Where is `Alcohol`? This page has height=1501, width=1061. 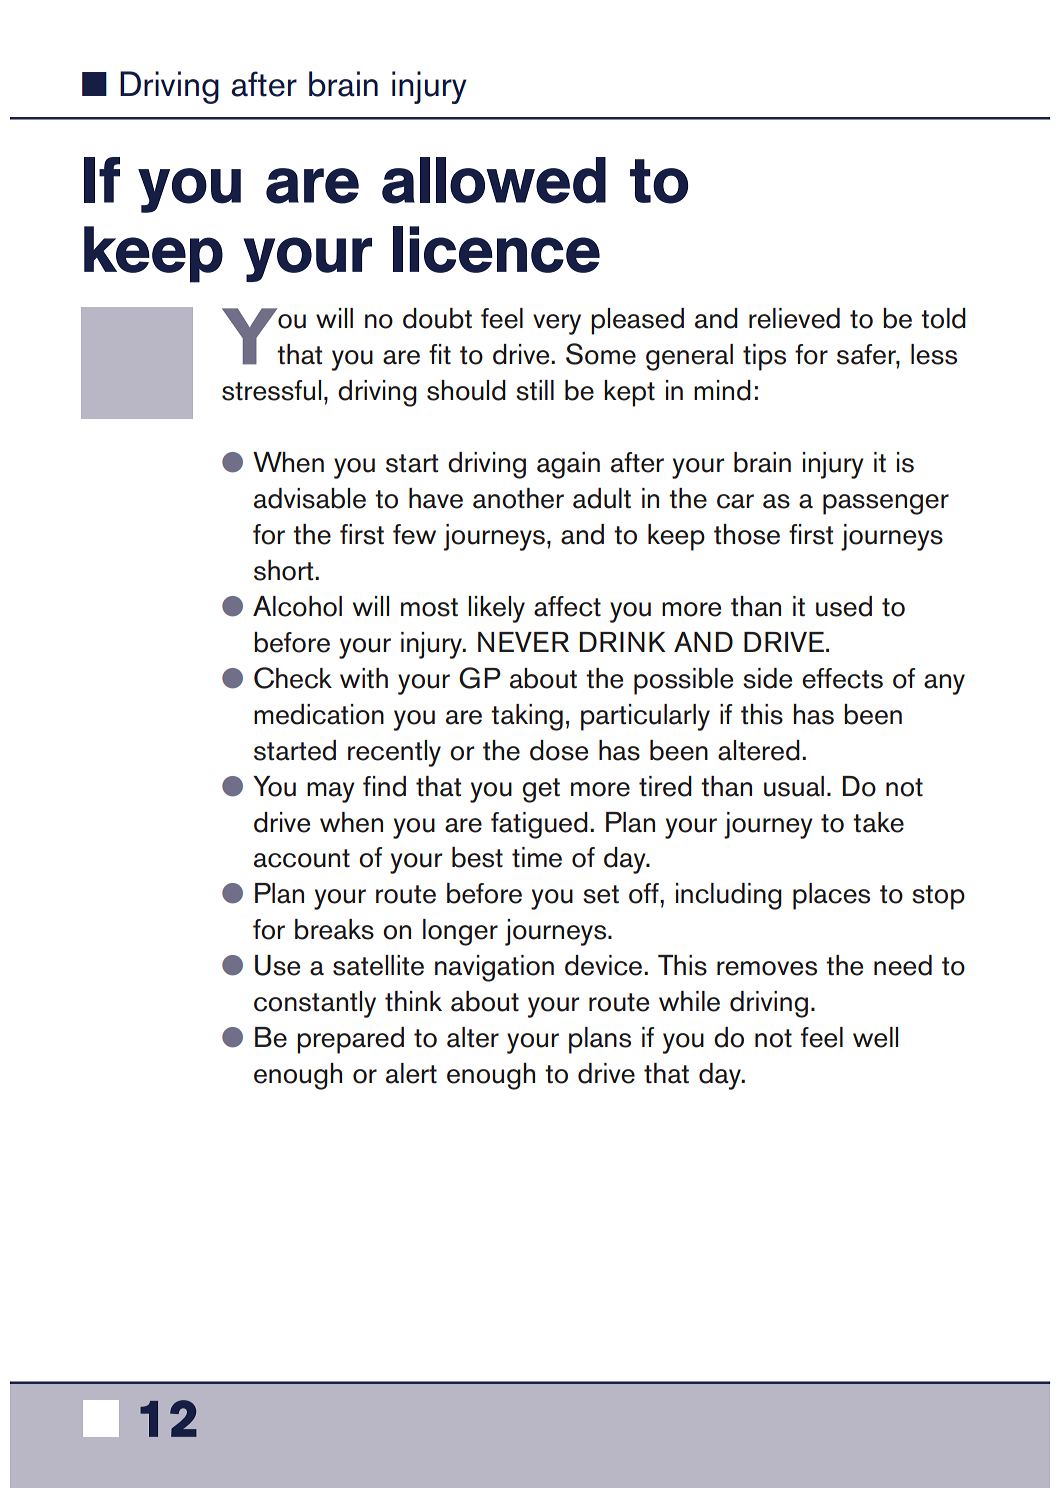
Alcohol is located at coordinates (297, 606).
